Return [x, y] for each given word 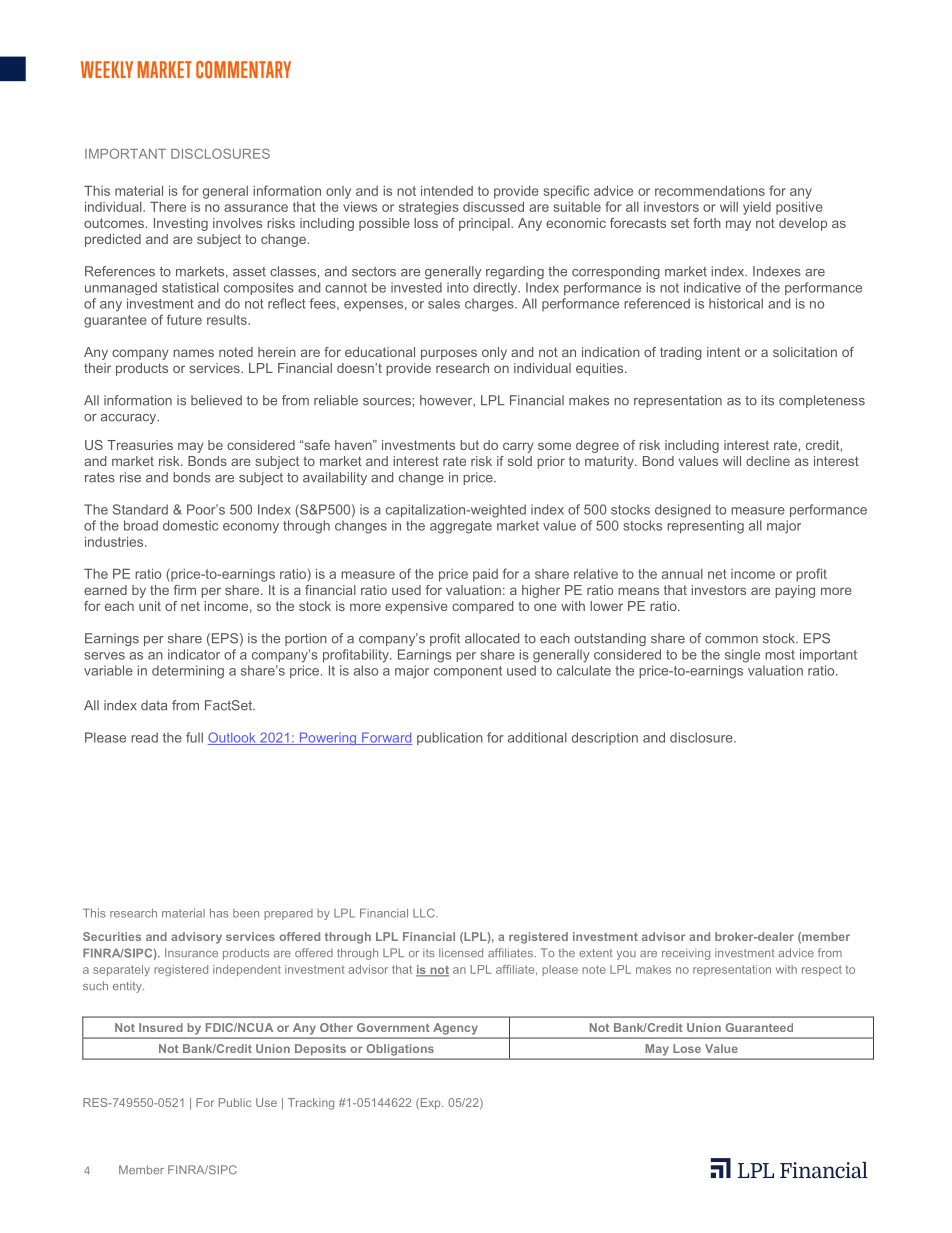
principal [485, 224]
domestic [190, 525]
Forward [386, 738]
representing [705, 527]
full [194, 737]
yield [757, 208]
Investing [181, 224]
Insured [161, 1027]
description [605, 738]
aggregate [461, 527]
